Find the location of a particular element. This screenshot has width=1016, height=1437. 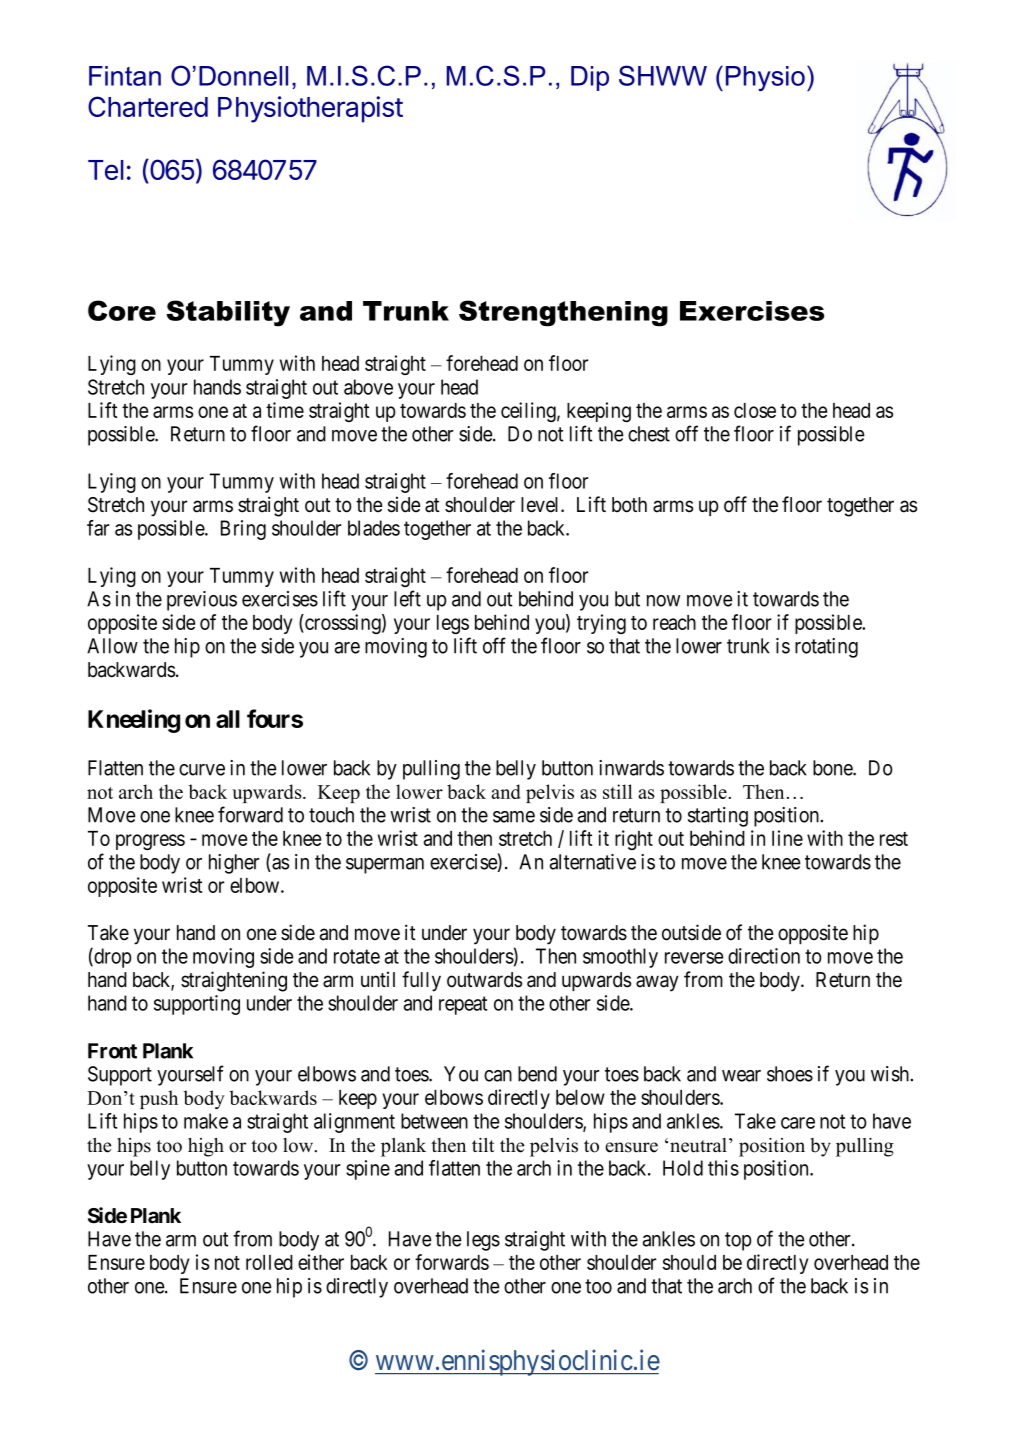

trying is located at coordinates (601, 624).
